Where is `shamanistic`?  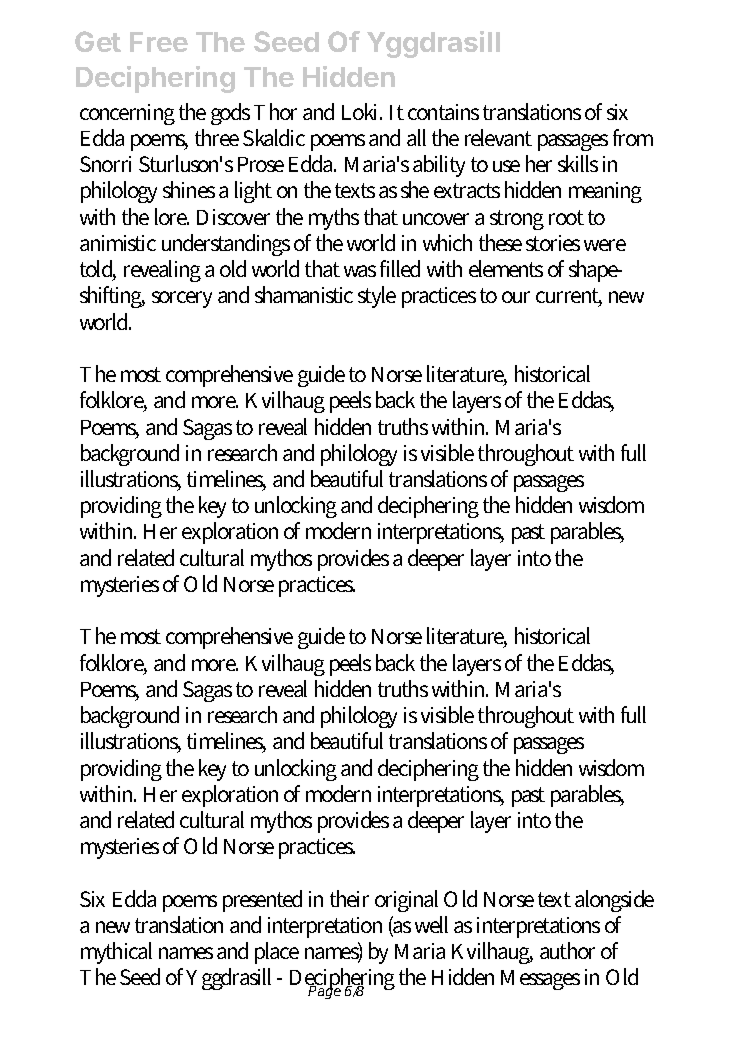 shamanistic is located at coordinates (304, 294).
